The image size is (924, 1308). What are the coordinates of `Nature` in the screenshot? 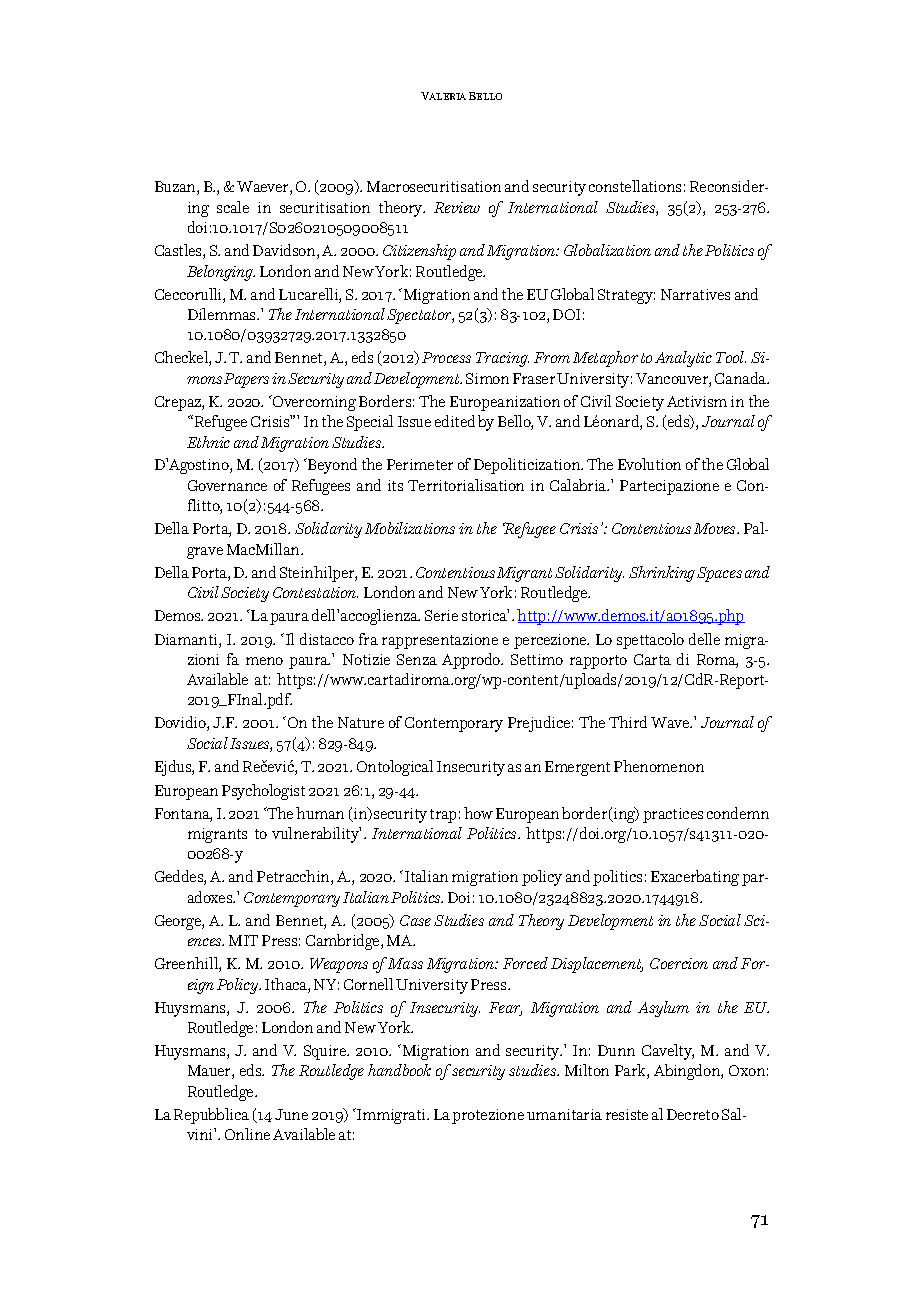 It's located at (361, 722).
